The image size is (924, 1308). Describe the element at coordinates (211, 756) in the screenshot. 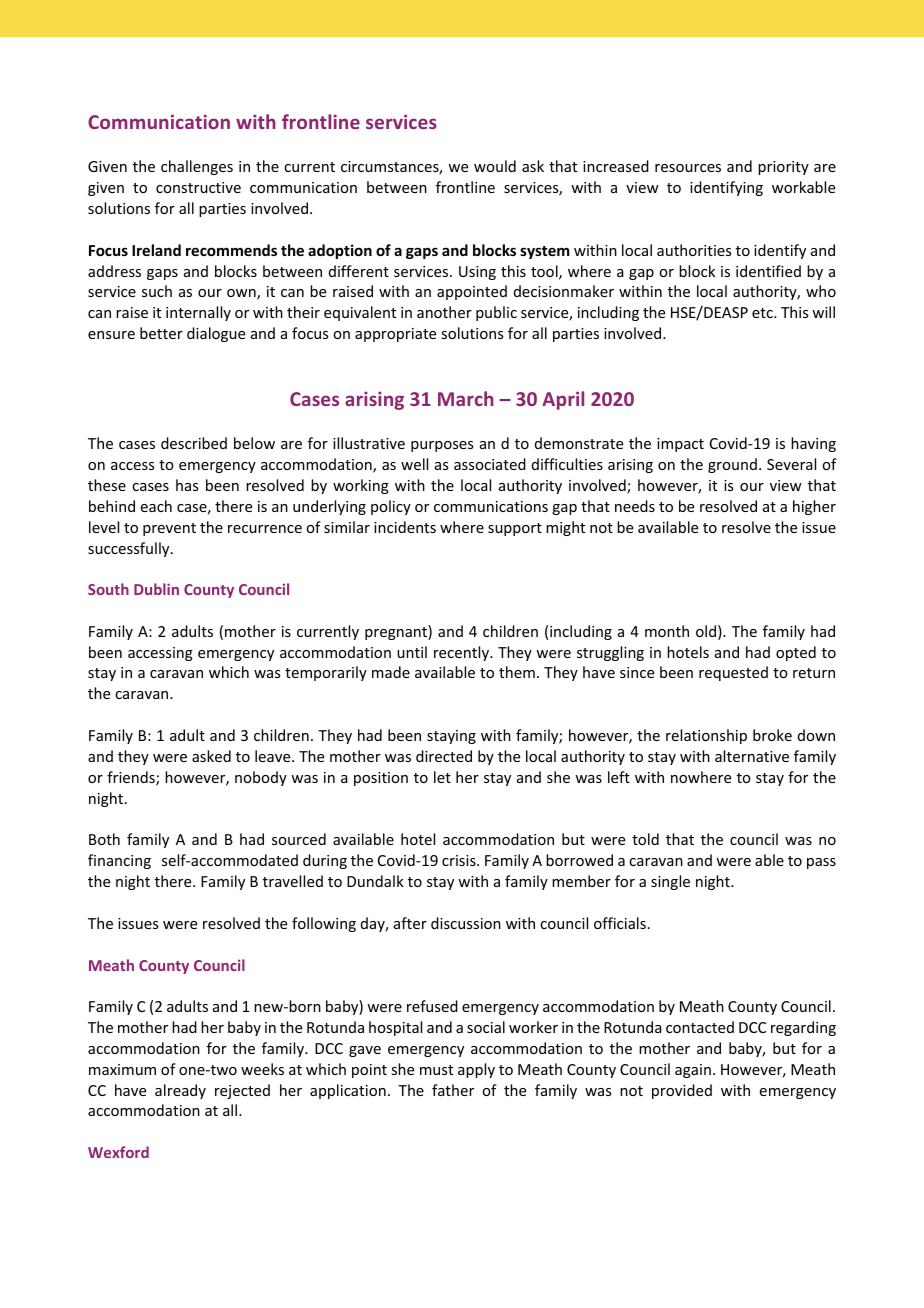

I see `asked` at that location.
